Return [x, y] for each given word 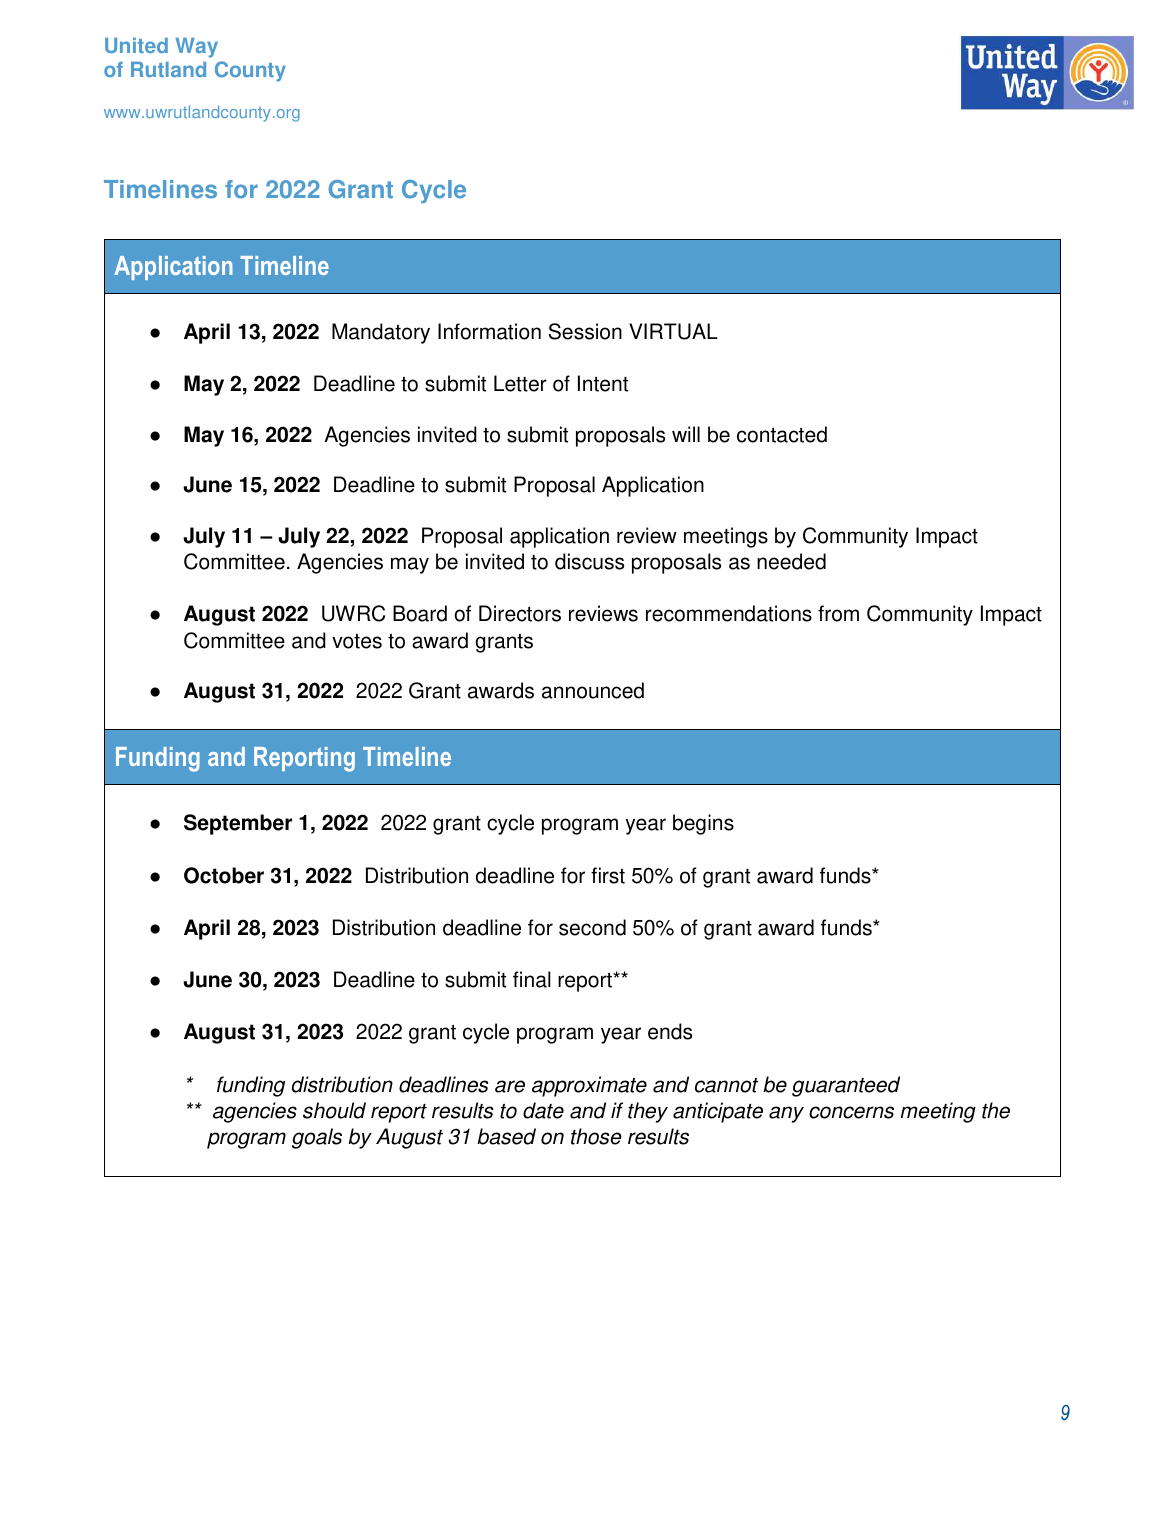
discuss [589, 561]
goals [317, 1138]
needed [791, 561]
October [224, 875]
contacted [782, 434]
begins [703, 824]
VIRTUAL [673, 331]
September [238, 824]
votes [357, 641]
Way [196, 48]
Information [489, 331]
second [592, 927]
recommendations [729, 613]
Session [585, 331]
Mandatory [381, 333]
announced [593, 690]
